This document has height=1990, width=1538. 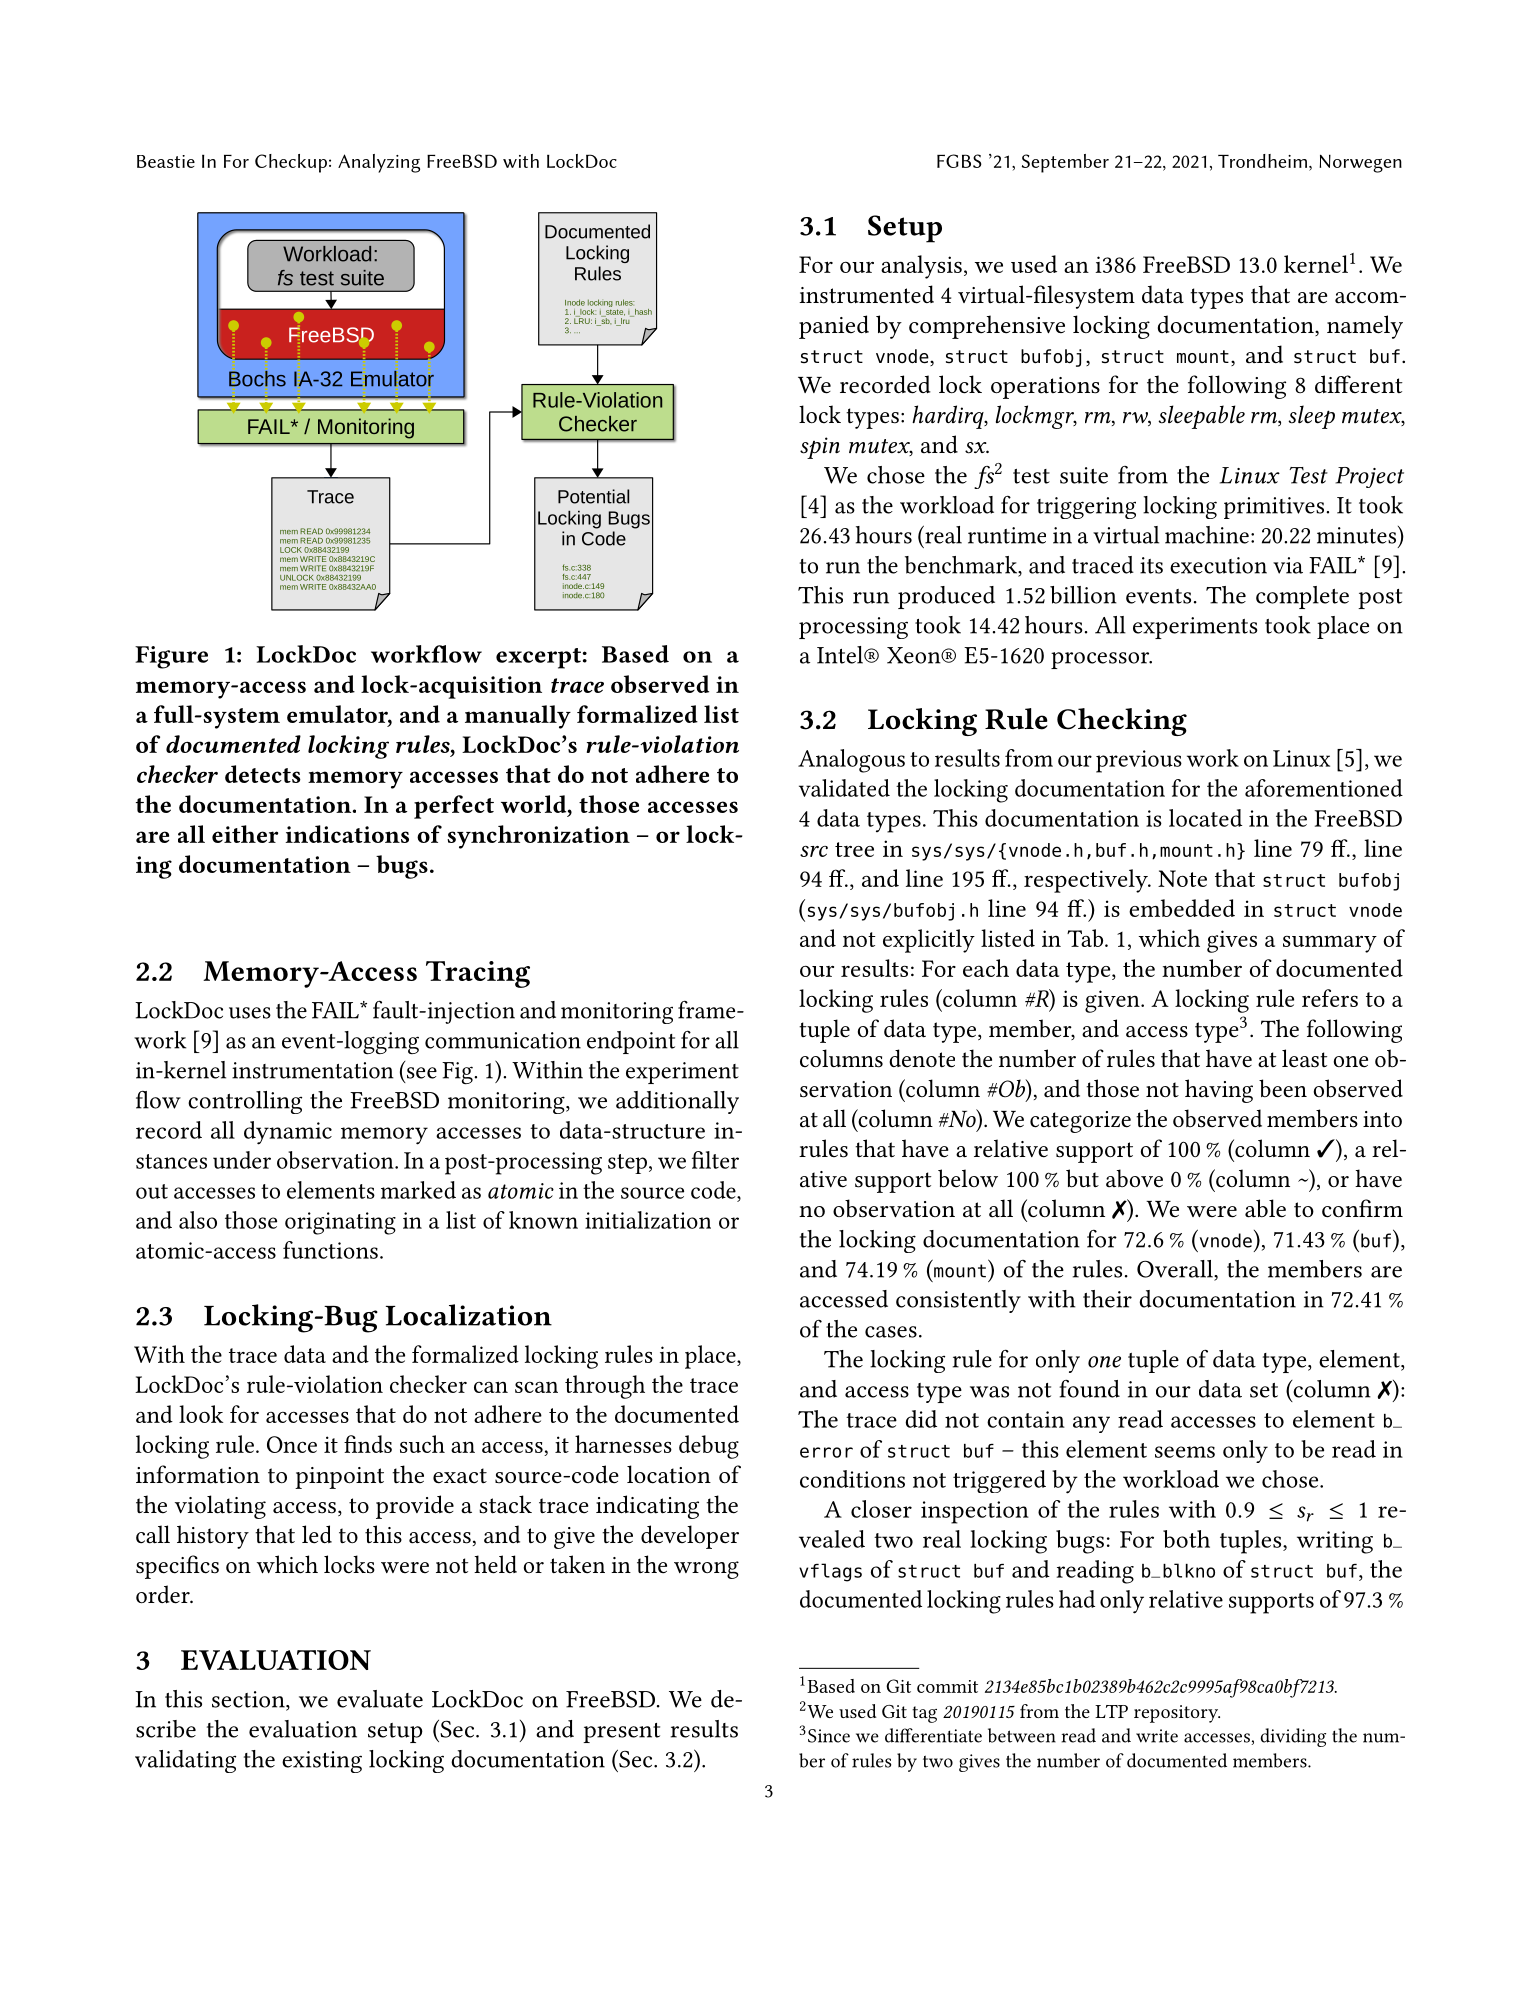 What do you see at coordinates (330, 1250) in the document?
I see `functions` at bounding box center [330, 1250].
